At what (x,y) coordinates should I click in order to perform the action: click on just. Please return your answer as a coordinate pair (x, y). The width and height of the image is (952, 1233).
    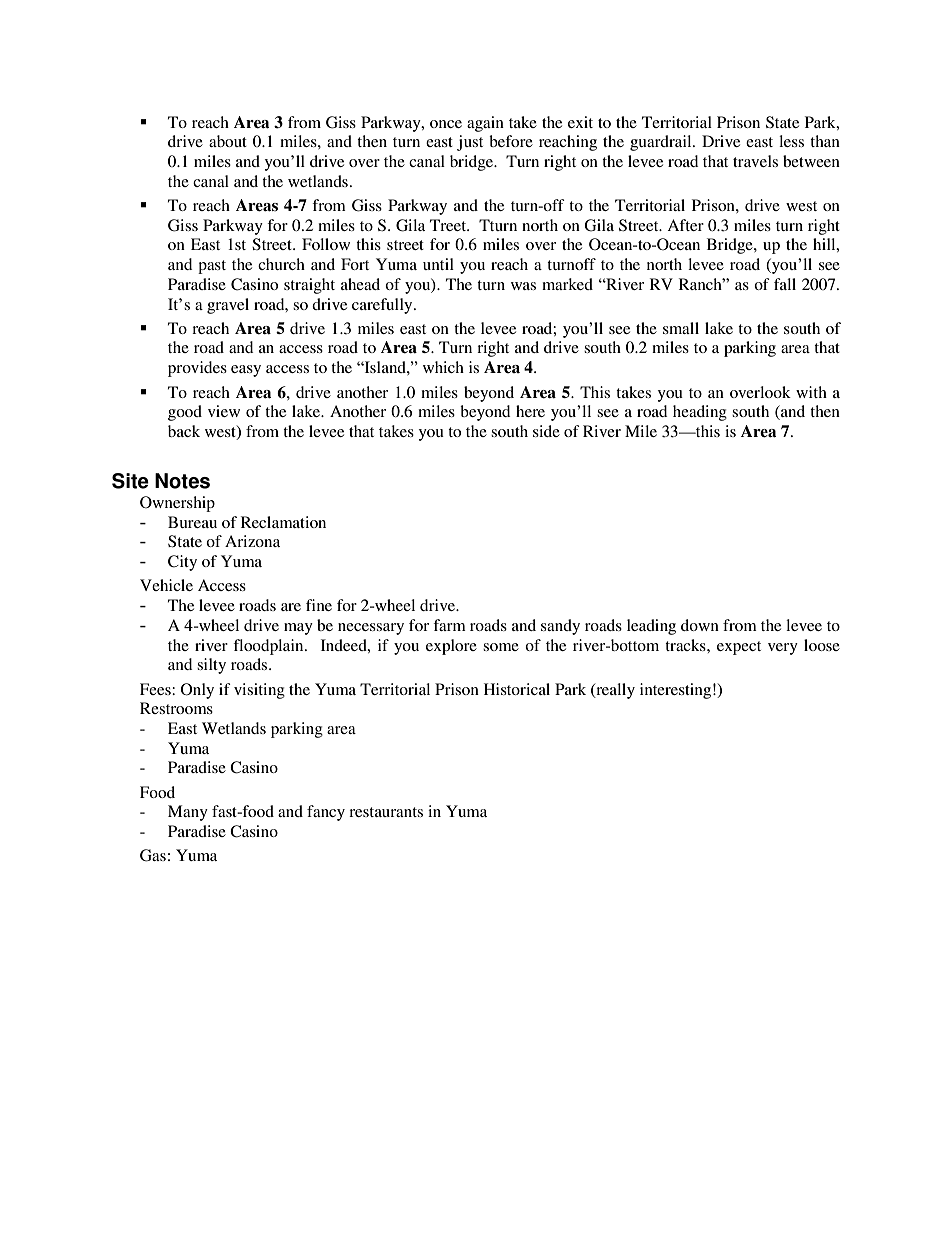
    Looking at the image, I should click on (470, 143).
